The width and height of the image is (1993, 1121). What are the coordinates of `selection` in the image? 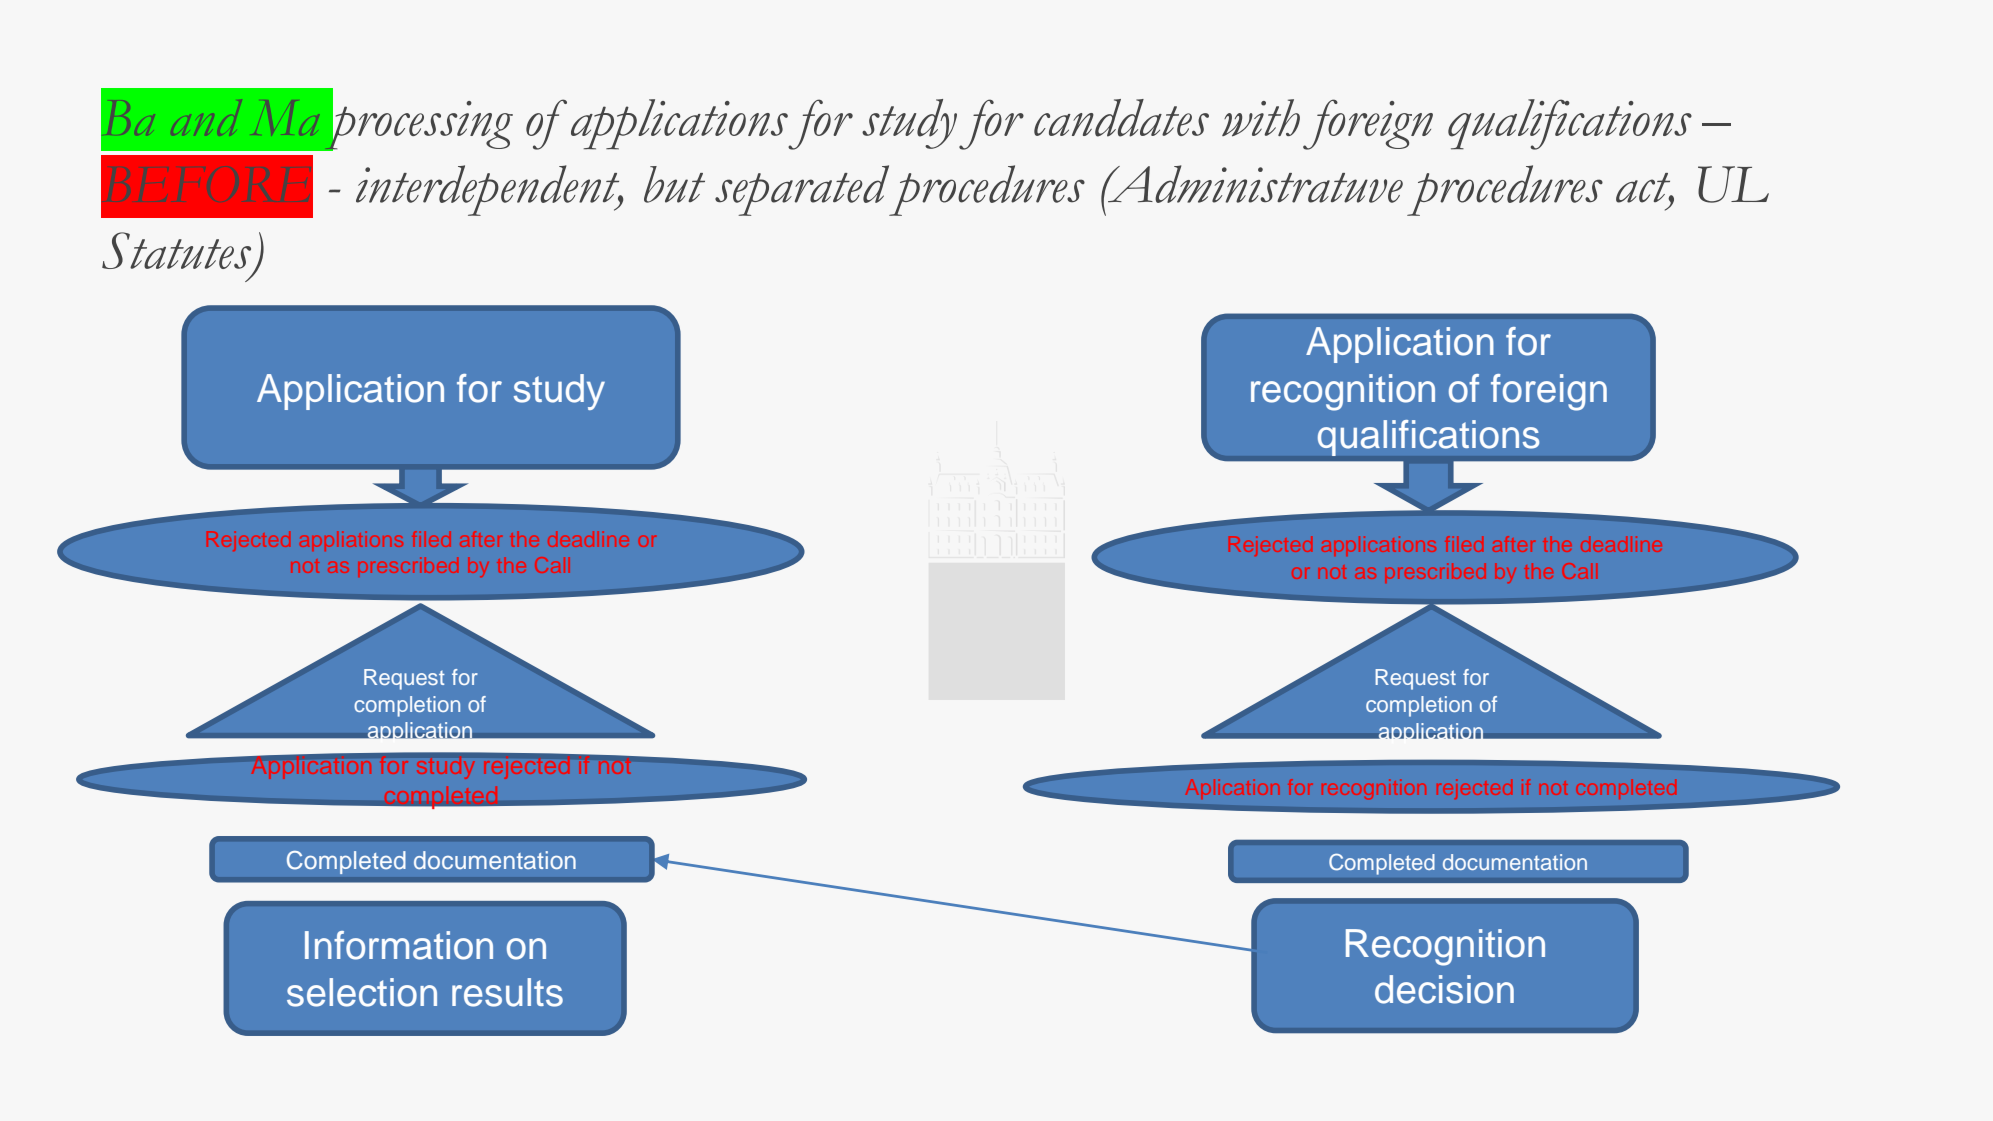 It's located at (362, 992).
